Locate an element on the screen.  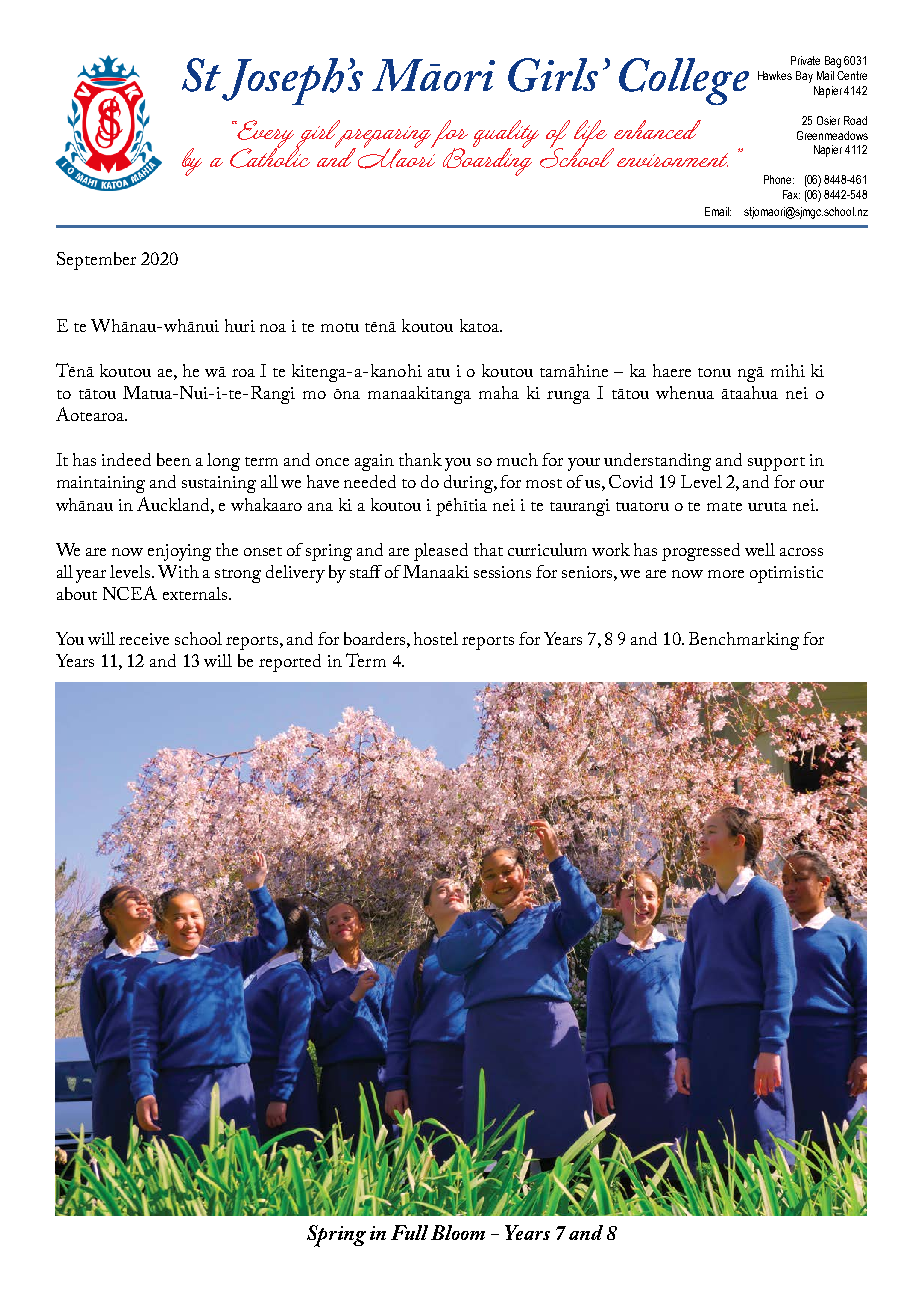
been is located at coordinates (174, 459).
